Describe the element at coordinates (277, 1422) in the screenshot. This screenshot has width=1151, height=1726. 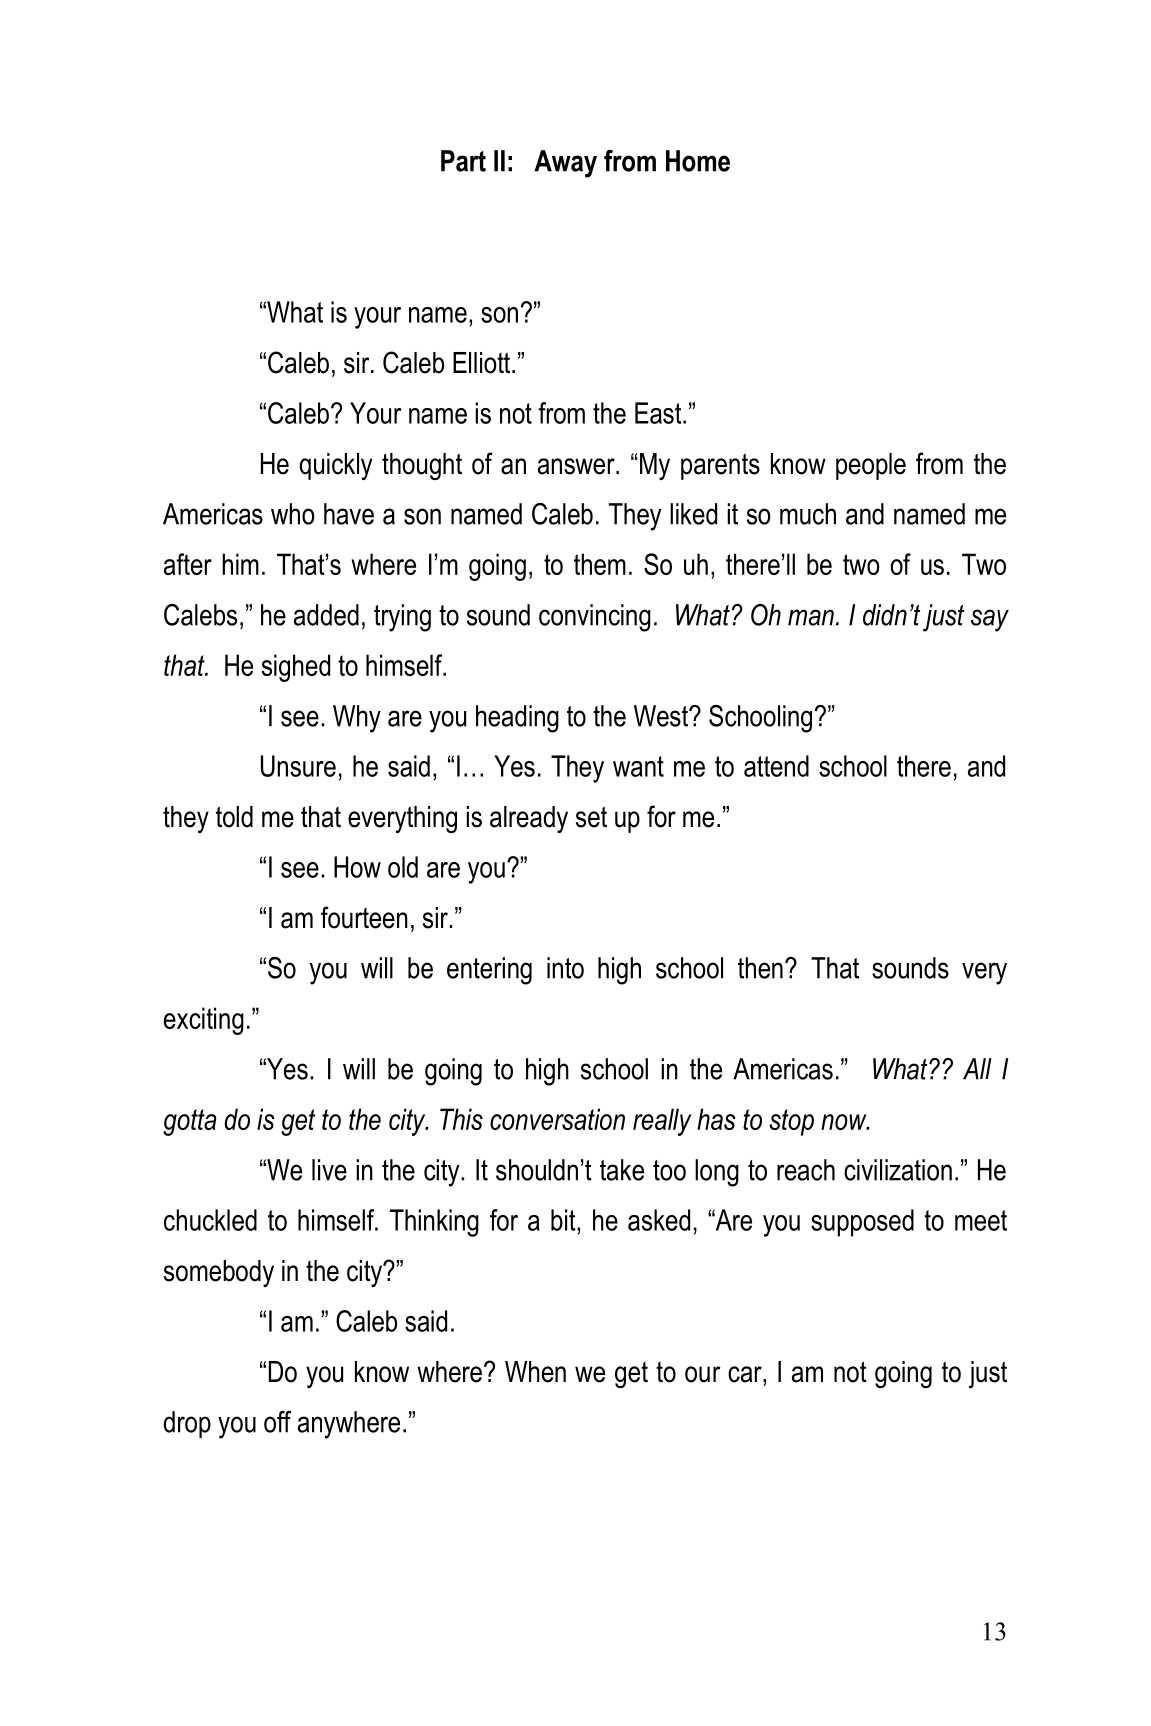
I see `off` at that location.
